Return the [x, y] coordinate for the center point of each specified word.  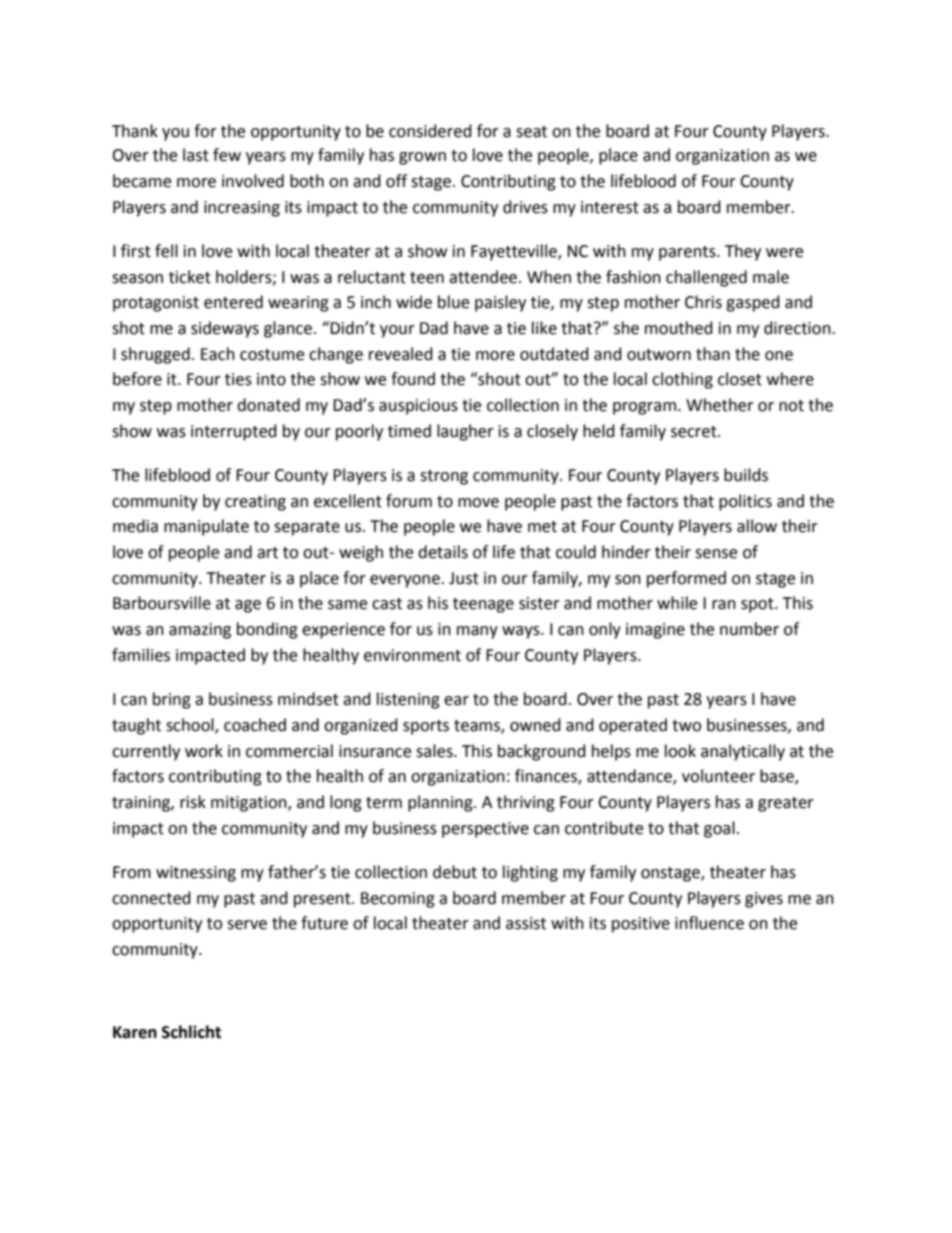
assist [526, 923]
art [267, 553]
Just [464, 578]
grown [422, 158]
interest [610, 207]
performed [686, 579]
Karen [135, 1032]
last [196, 155]
